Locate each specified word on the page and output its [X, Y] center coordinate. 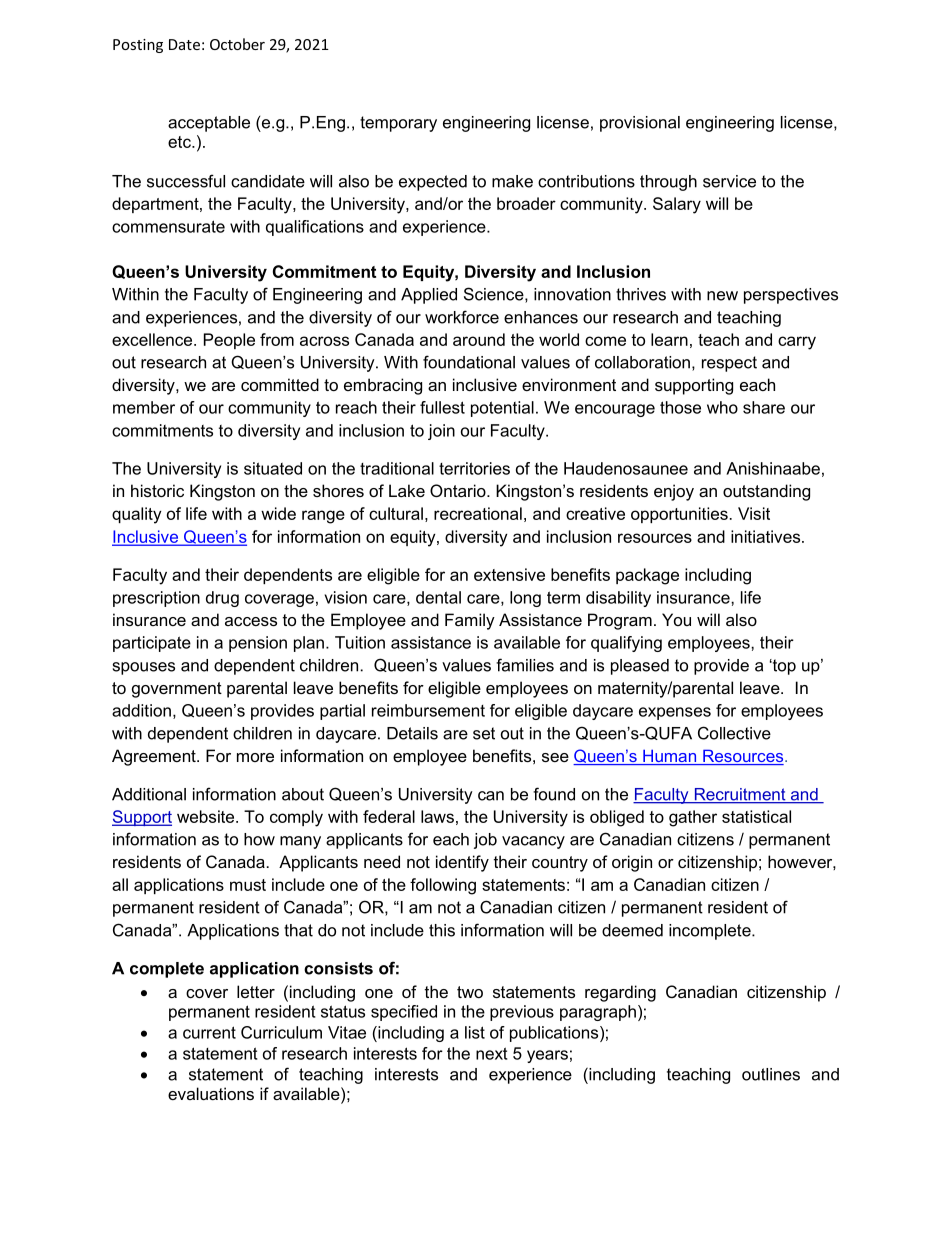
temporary [398, 124]
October [237, 44]
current [209, 1032]
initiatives [767, 536]
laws [437, 816]
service [729, 181]
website [207, 816]
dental [438, 597]
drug [222, 599]
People [229, 341]
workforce [462, 317]
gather [693, 818]
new [722, 296]
